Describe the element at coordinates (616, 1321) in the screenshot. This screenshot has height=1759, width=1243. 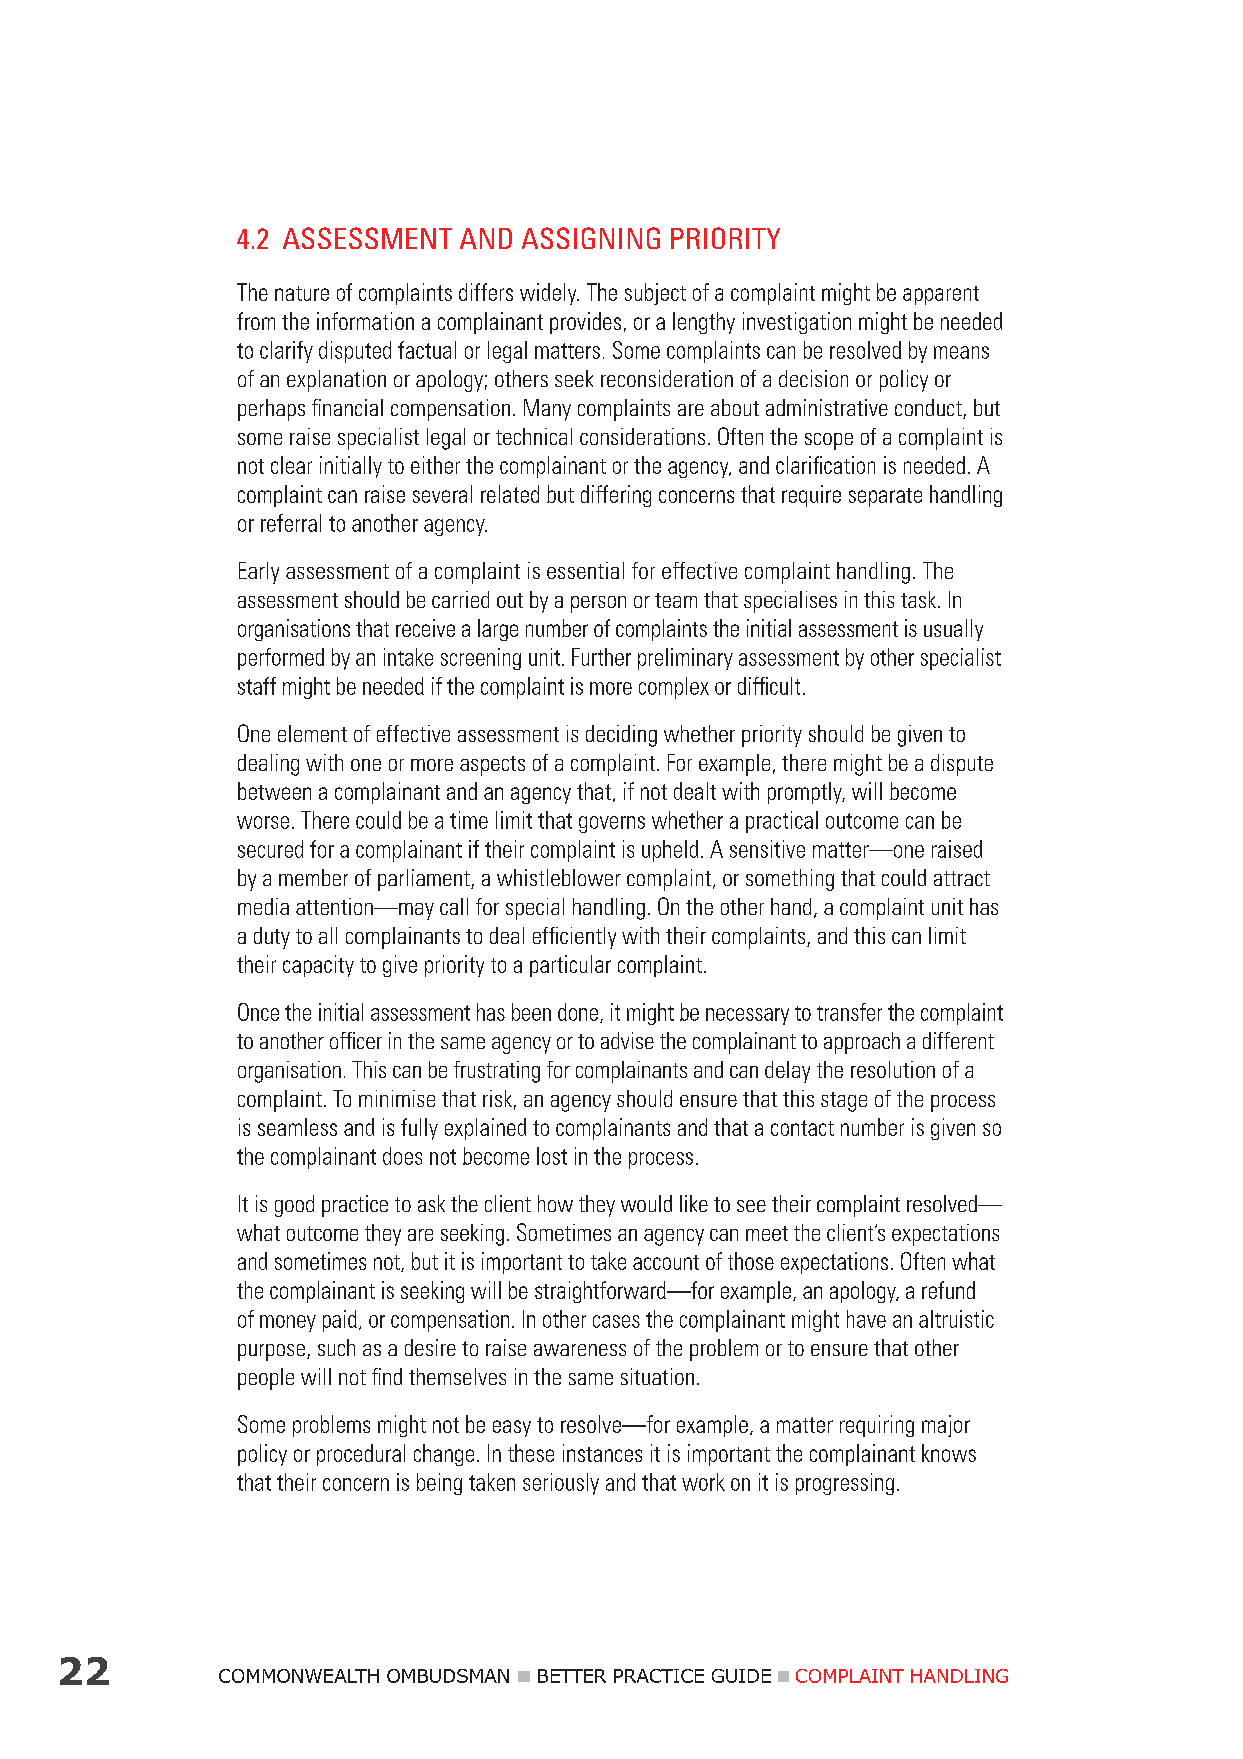
I see `cases` at that location.
